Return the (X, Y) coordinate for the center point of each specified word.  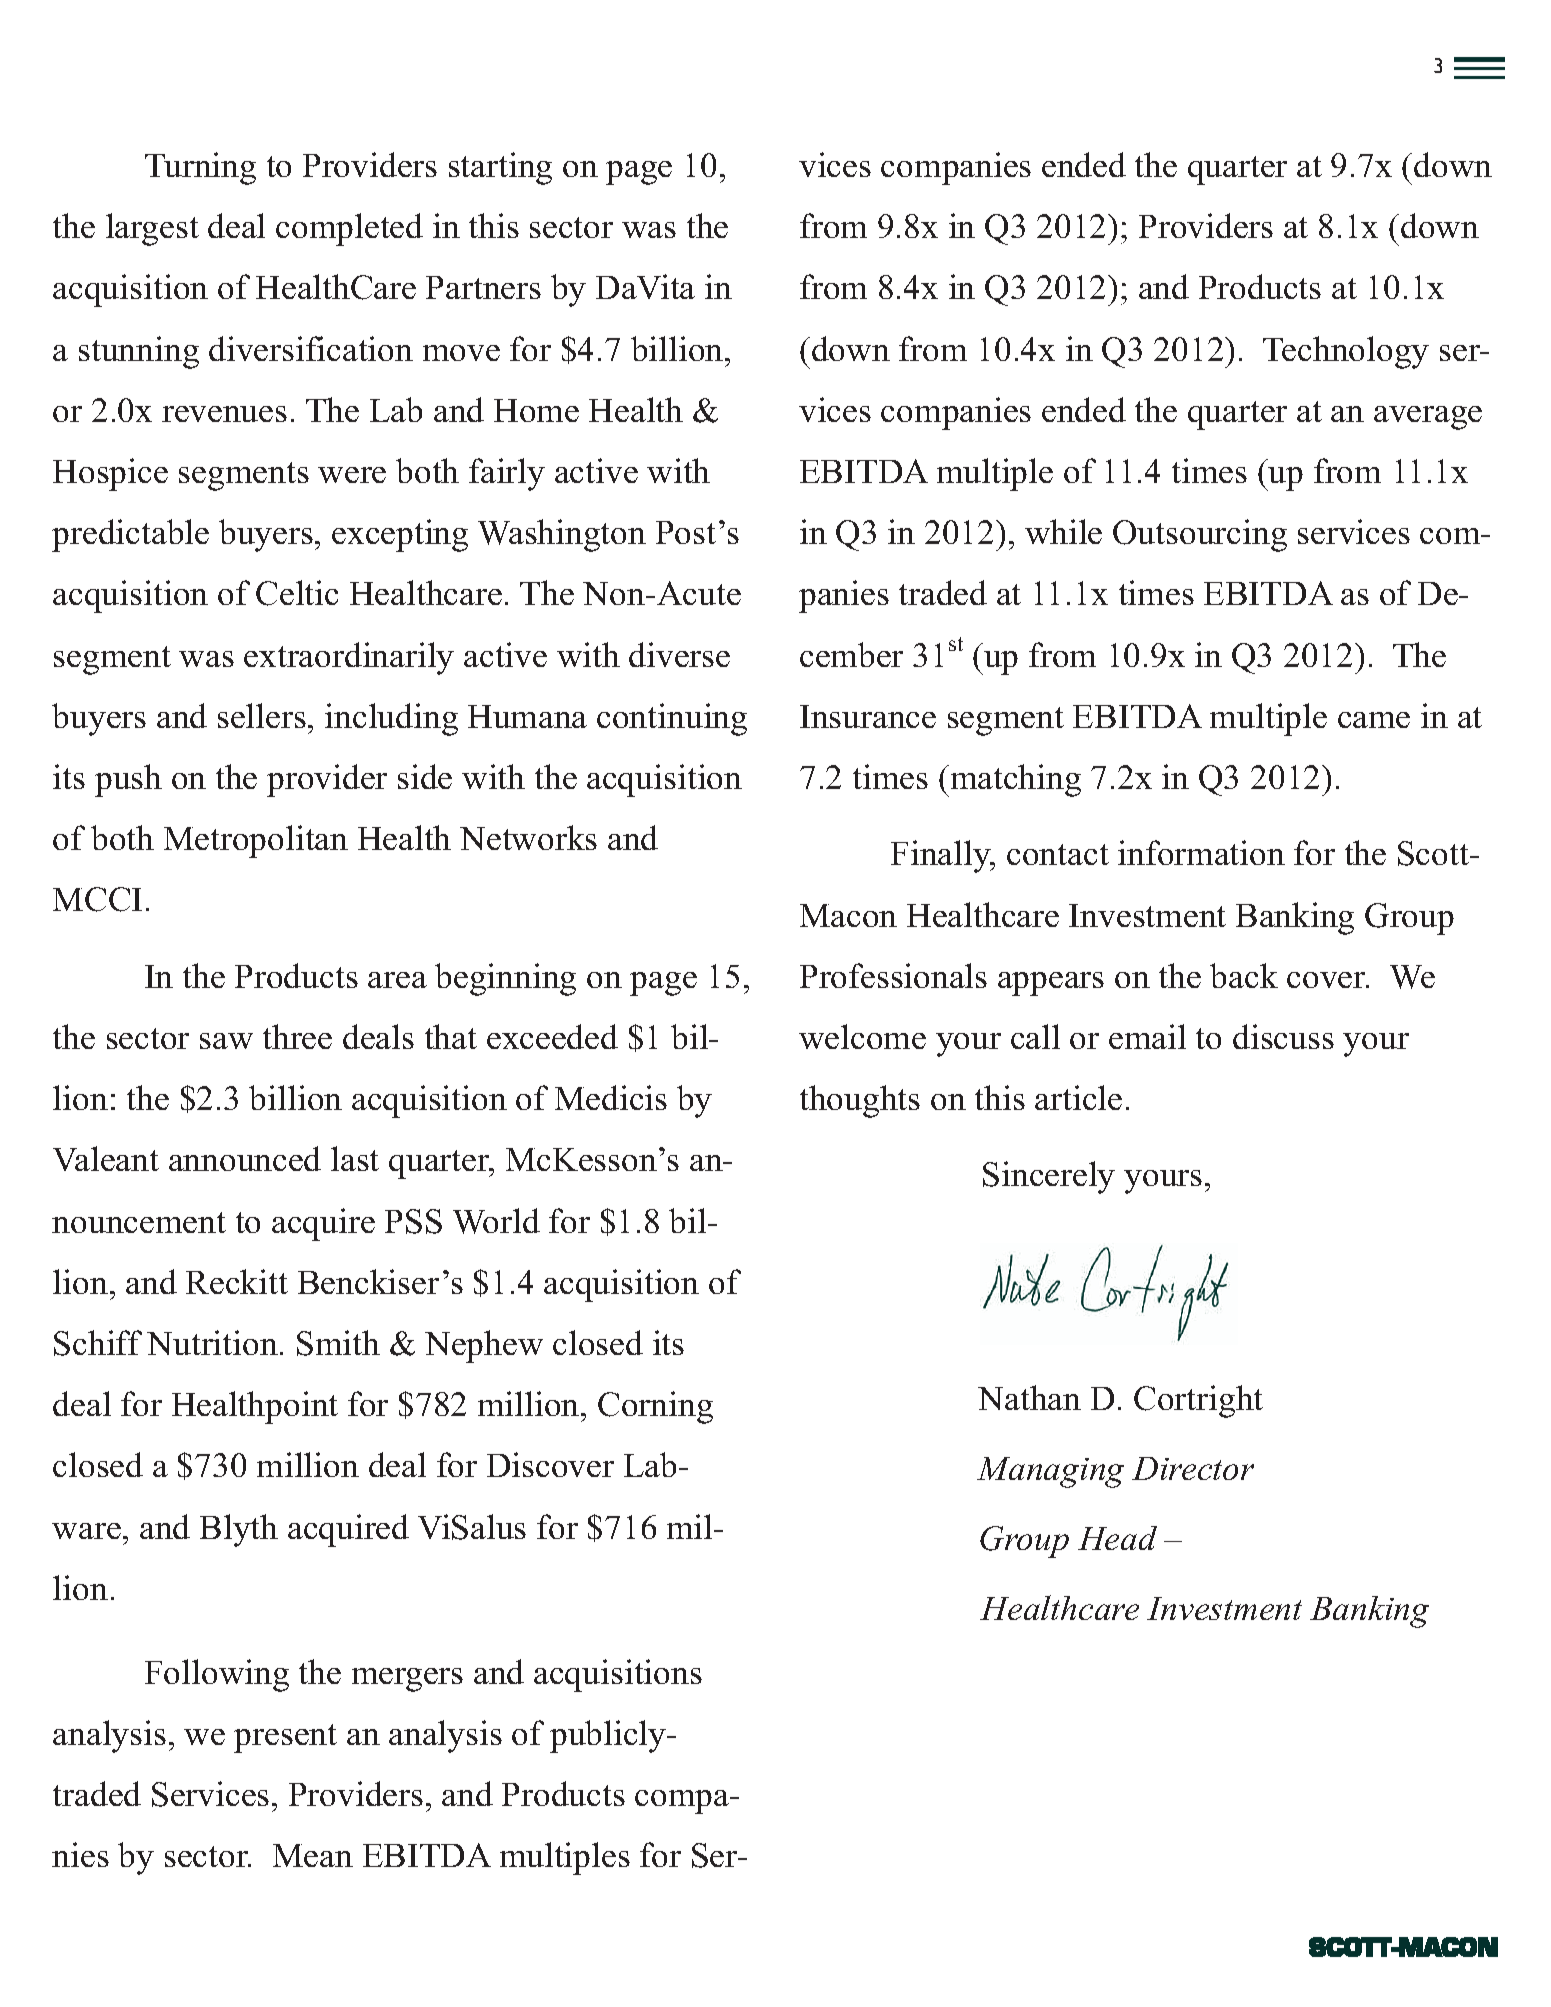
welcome (862, 1036)
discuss (1283, 1036)
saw (226, 1041)
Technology (1346, 352)
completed (349, 229)
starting (500, 168)
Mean (313, 1855)
